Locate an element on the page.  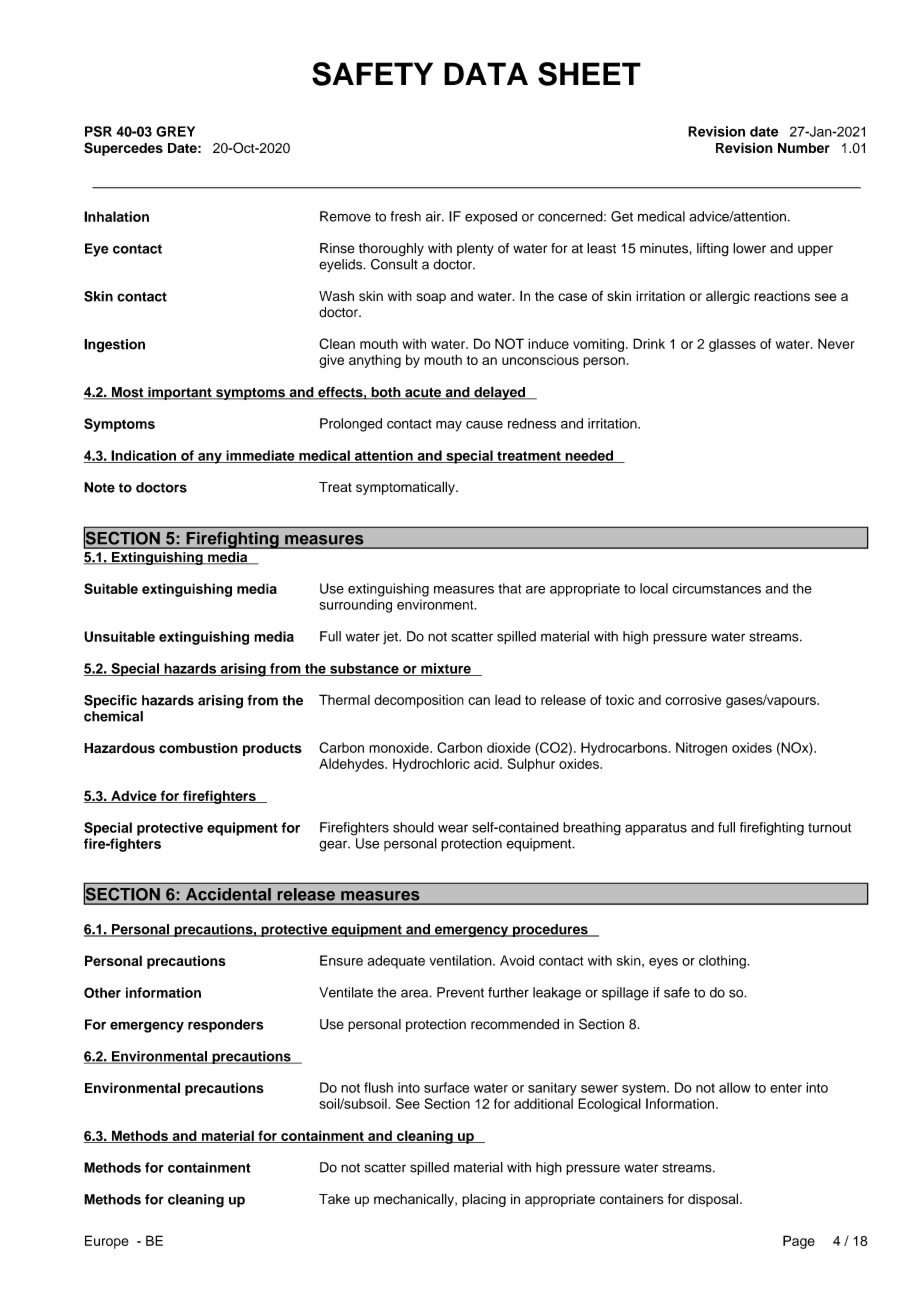
Europe is located at coordinates (107, 1242).
